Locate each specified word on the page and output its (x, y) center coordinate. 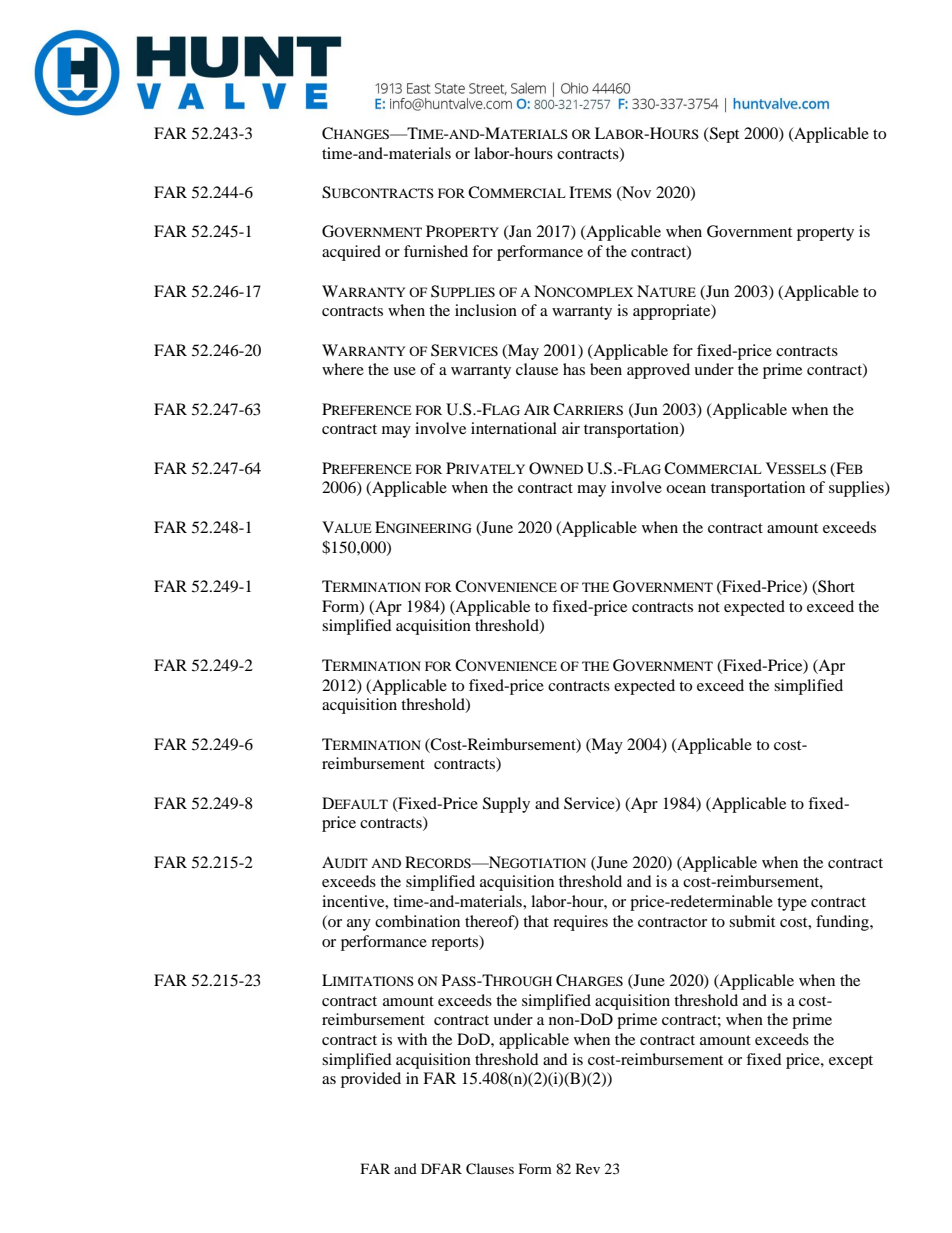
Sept (723, 135)
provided (371, 1080)
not (709, 607)
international (514, 428)
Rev (588, 1168)
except (851, 1062)
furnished (436, 251)
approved (658, 371)
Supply (506, 805)
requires (580, 923)
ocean (686, 489)
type (792, 904)
